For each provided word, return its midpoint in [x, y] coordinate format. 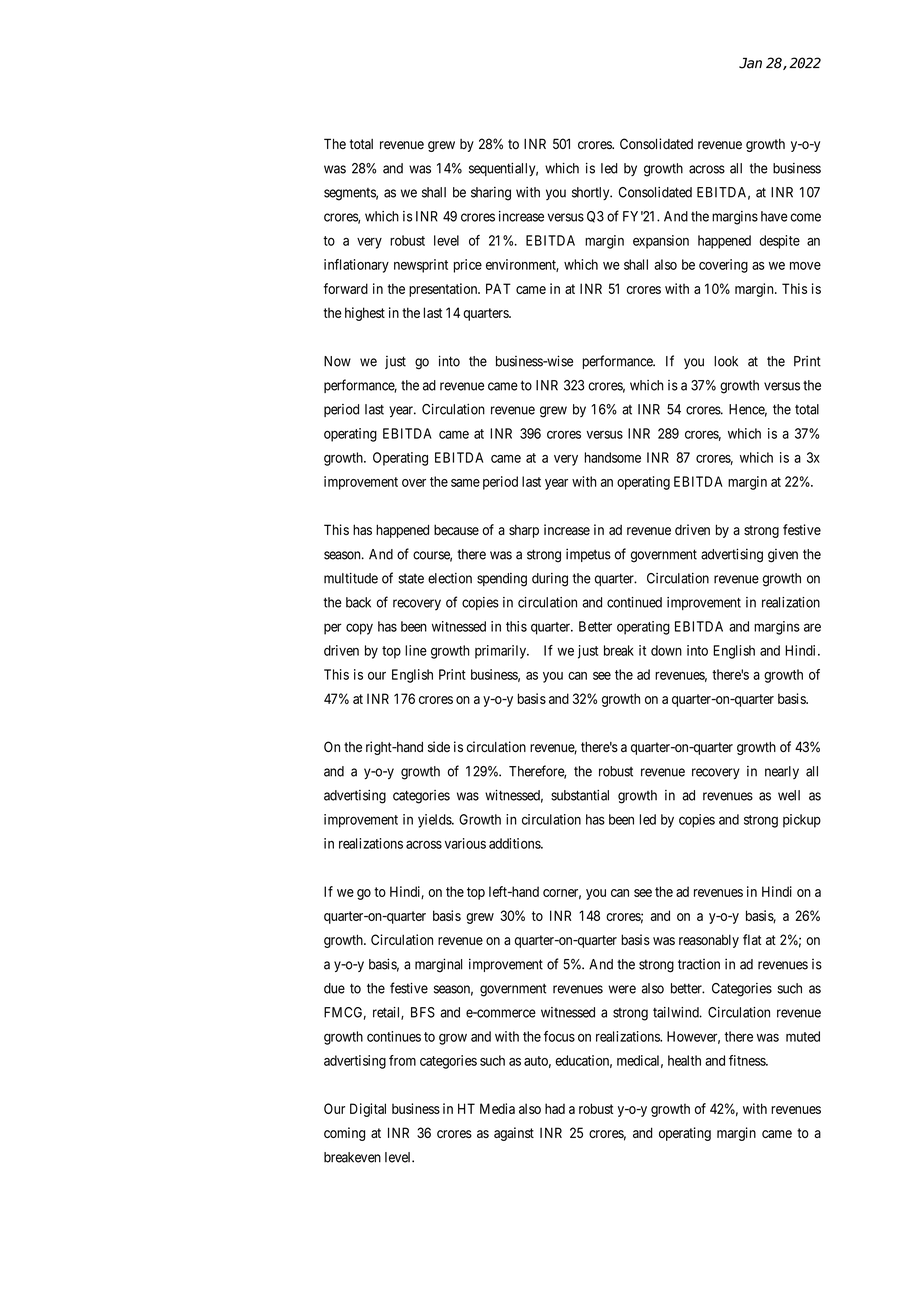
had [555, 1108]
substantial [580, 795]
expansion [661, 242]
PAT [498, 288]
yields [435, 821]
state [411, 579]
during [550, 580]
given [783, 556]
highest [365, 314]
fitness [748, 1060]
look [726, 361]
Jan [750, 63]
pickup [802, 821]
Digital [368, 1110]
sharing [491, 194]
